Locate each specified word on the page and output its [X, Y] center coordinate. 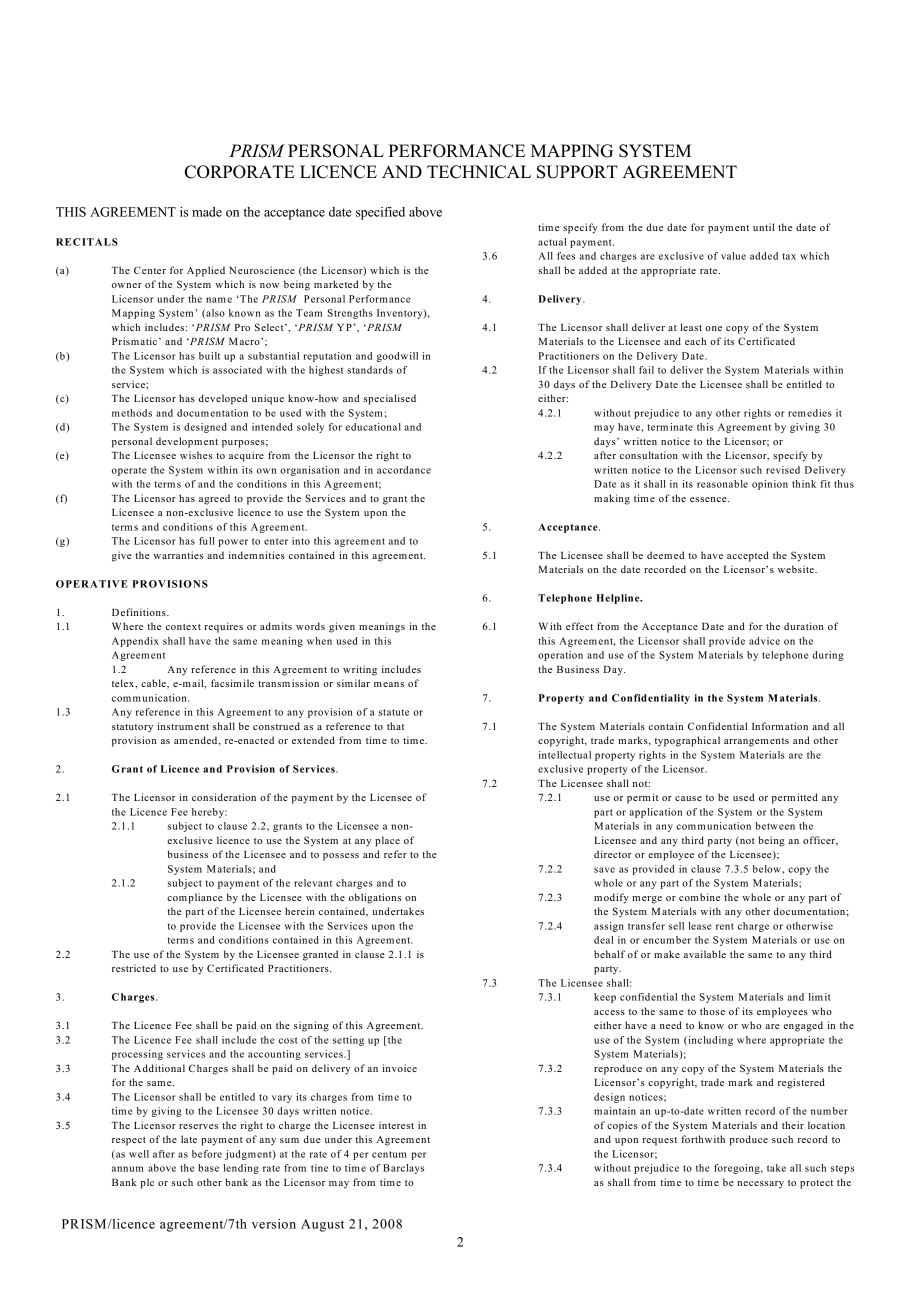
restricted [134, 968]
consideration [224, 797]
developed [223, 399]
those [712, 1011]
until [763, 227]
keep [605, 998]
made [207, 212]
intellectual [565, 755]
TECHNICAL [479, 172]
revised [783, 470]
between [775, 826]
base [208, 1168]
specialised [390, 399]
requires [223, 627]
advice [764, 641]
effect [579, 626]
